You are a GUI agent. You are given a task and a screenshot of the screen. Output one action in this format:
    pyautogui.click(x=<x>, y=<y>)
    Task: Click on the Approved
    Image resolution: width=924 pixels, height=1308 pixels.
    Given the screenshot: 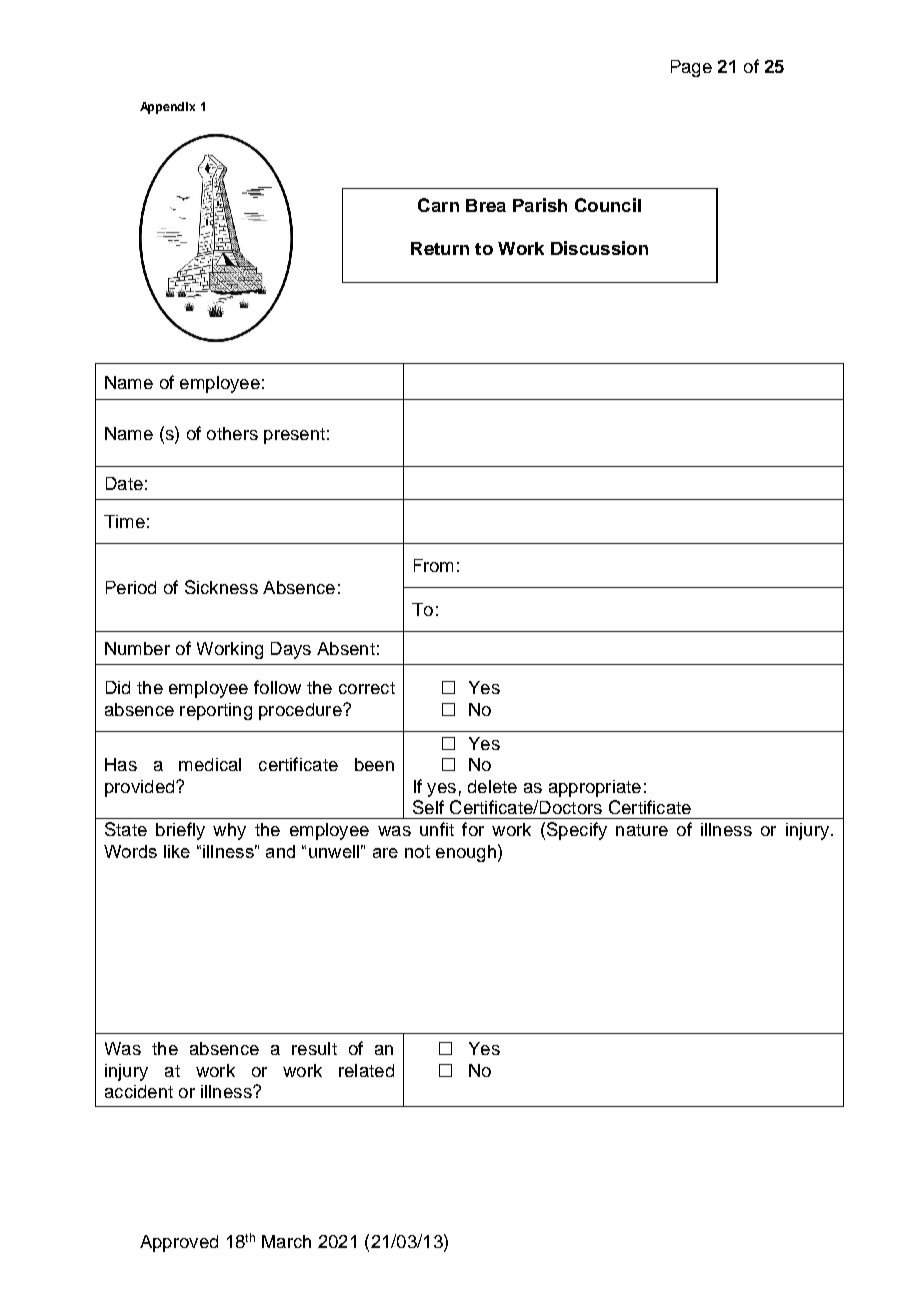 What is the action you would take?
    pyautogui.click(x=179, y=1243)
